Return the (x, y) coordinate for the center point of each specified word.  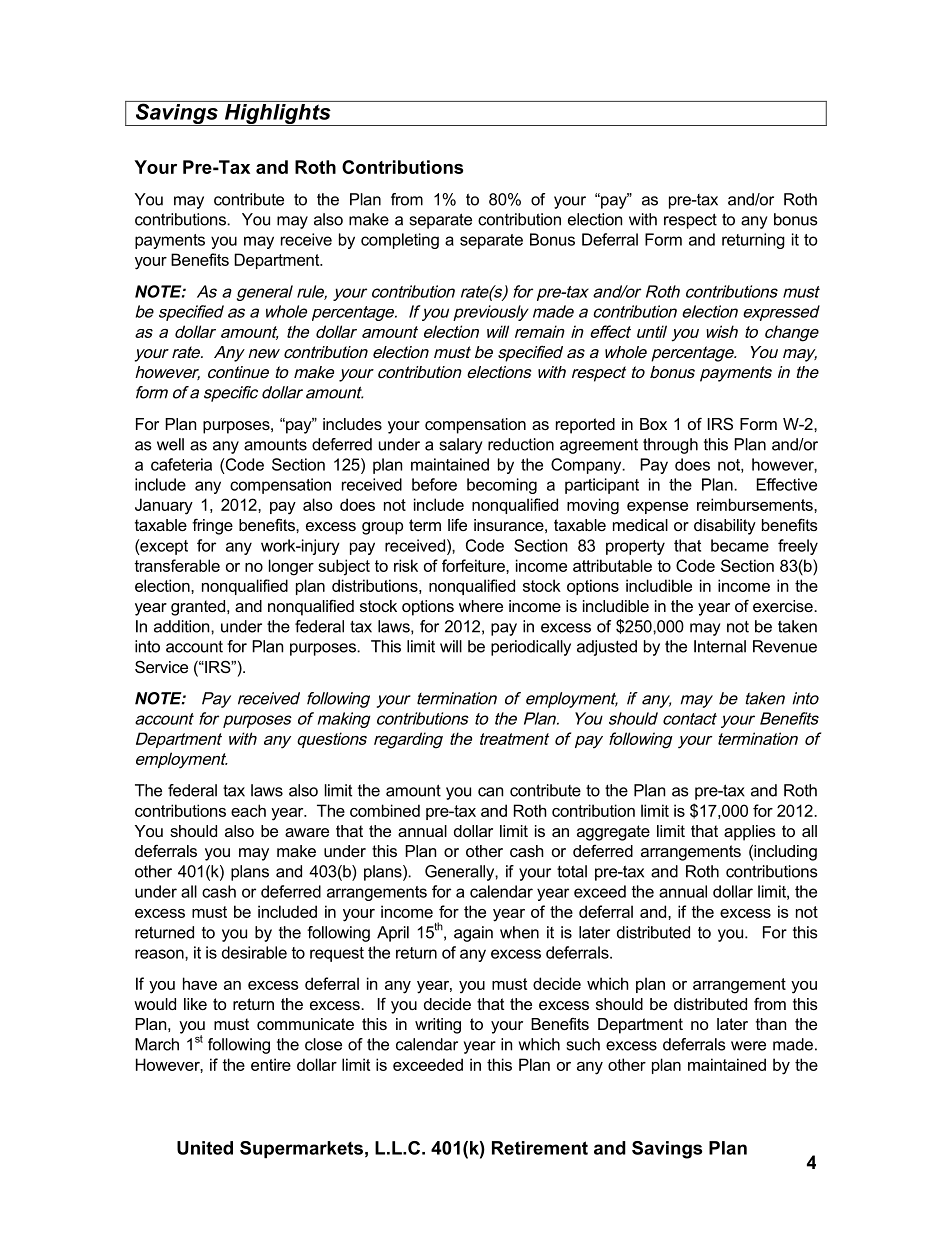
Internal (720, 646)
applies (750, 833)
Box (653, 424)
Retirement (540, 1148)
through (670, 446)
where (481, 606)
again (473, 934)
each (248, 810)
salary (461, 446)
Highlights (277, 115)
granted (199, 608)
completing (400, 241)
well (170, 444)
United (205, 1148)
